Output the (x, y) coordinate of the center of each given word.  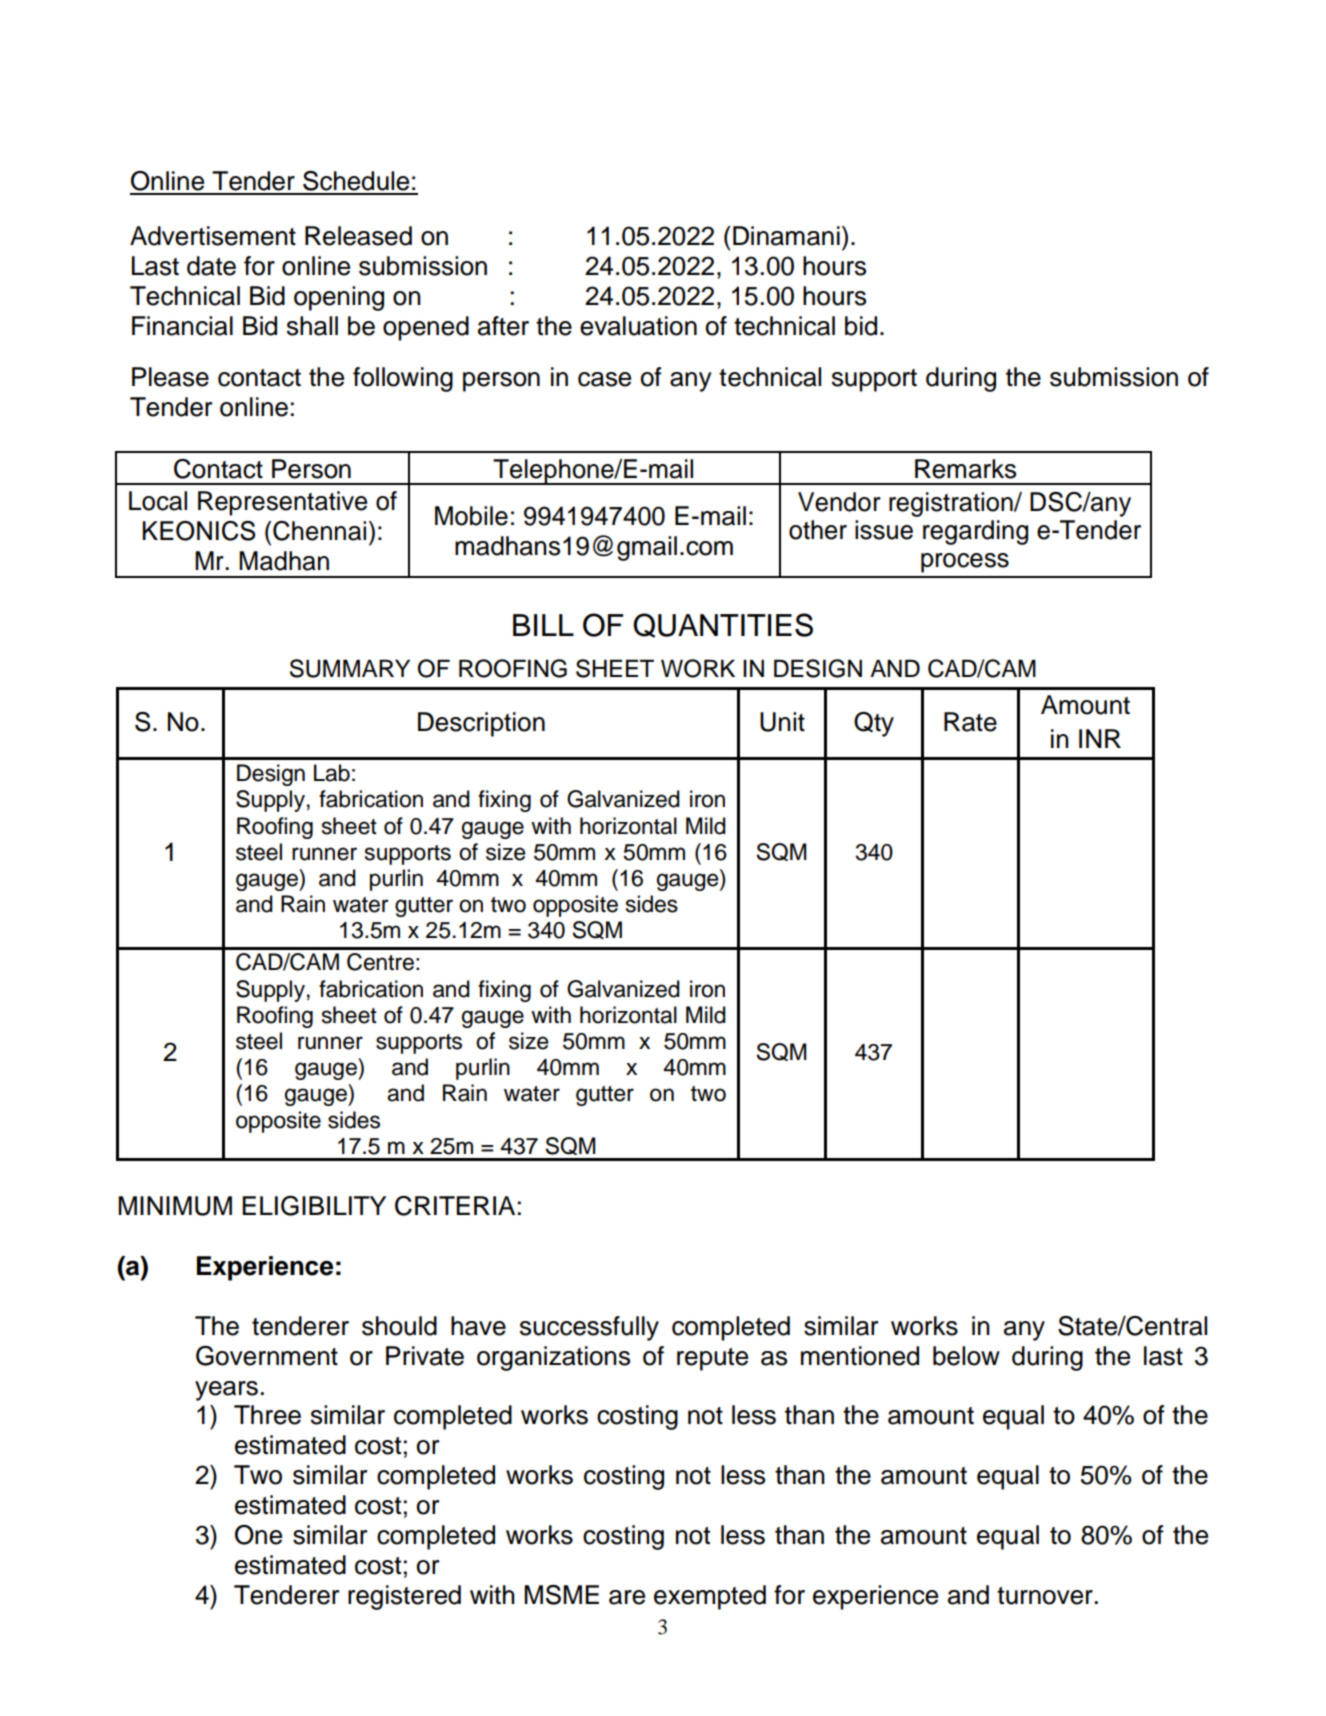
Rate (970, 722)
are (627, 1597)
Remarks (965, 469)
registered (404, 1597)
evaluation (638, 326)
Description (481, 724)
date (211, 266)
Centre (380, 962)
